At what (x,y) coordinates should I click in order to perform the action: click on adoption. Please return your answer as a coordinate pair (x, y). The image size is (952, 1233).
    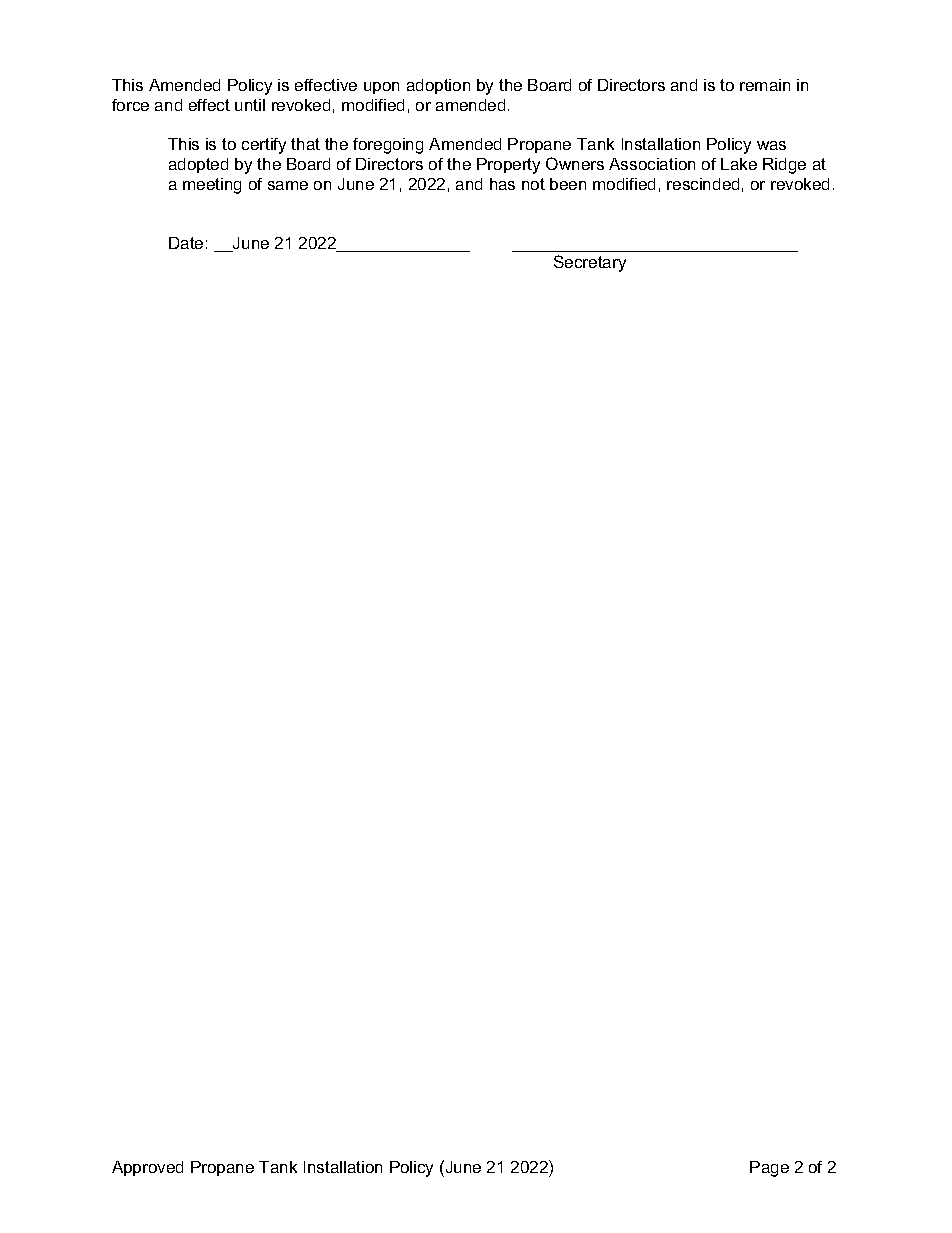
    Looking at the image, I should click on (438, 86).
